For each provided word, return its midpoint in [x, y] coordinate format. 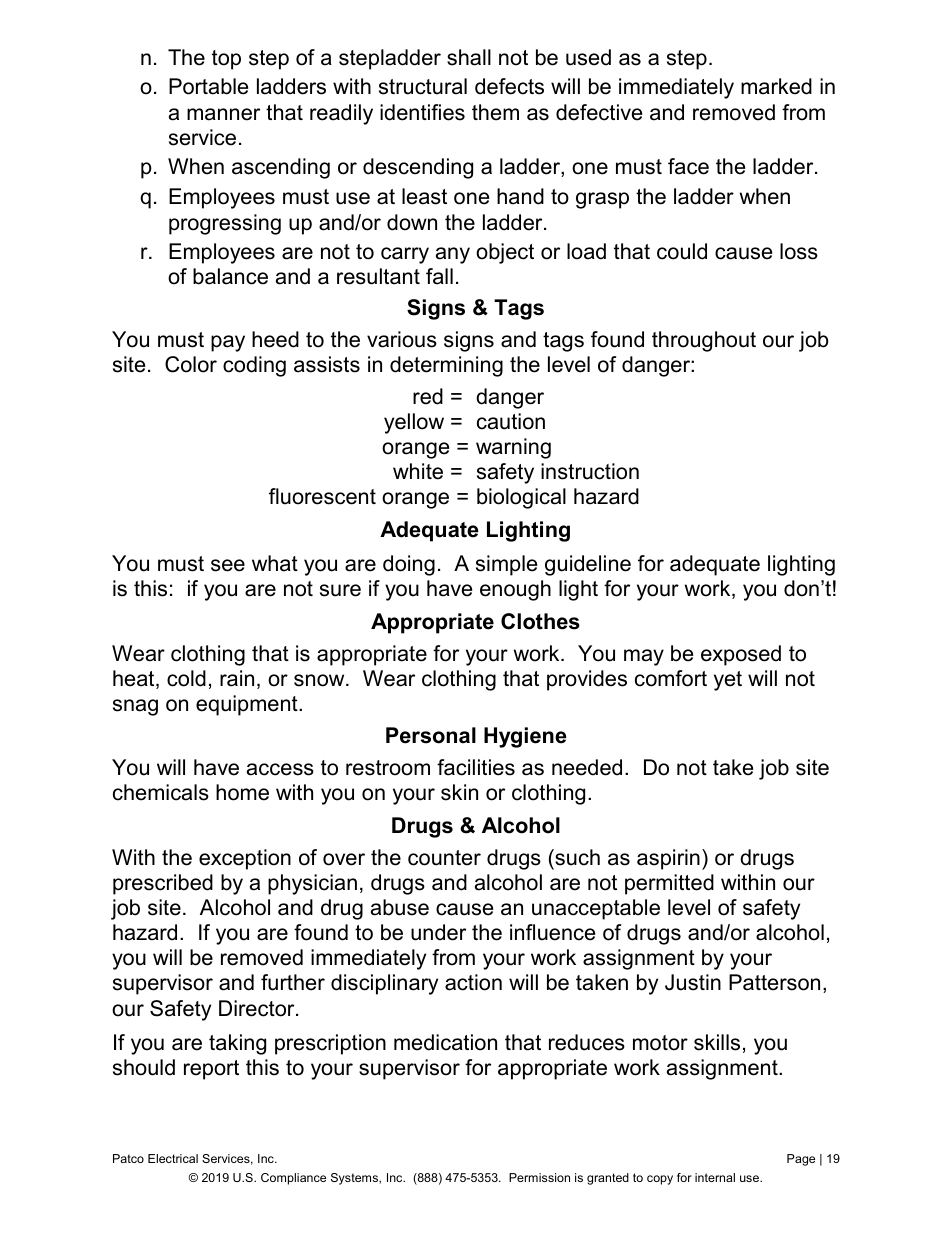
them [495, 112]
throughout [704, 341]
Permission [539, 1177]
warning [513, 448]
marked [776, 86]
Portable [208, 86]
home [242, 792]
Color [191, 364]
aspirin [668, 859]
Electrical [173, 1158]
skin [459, 792]
